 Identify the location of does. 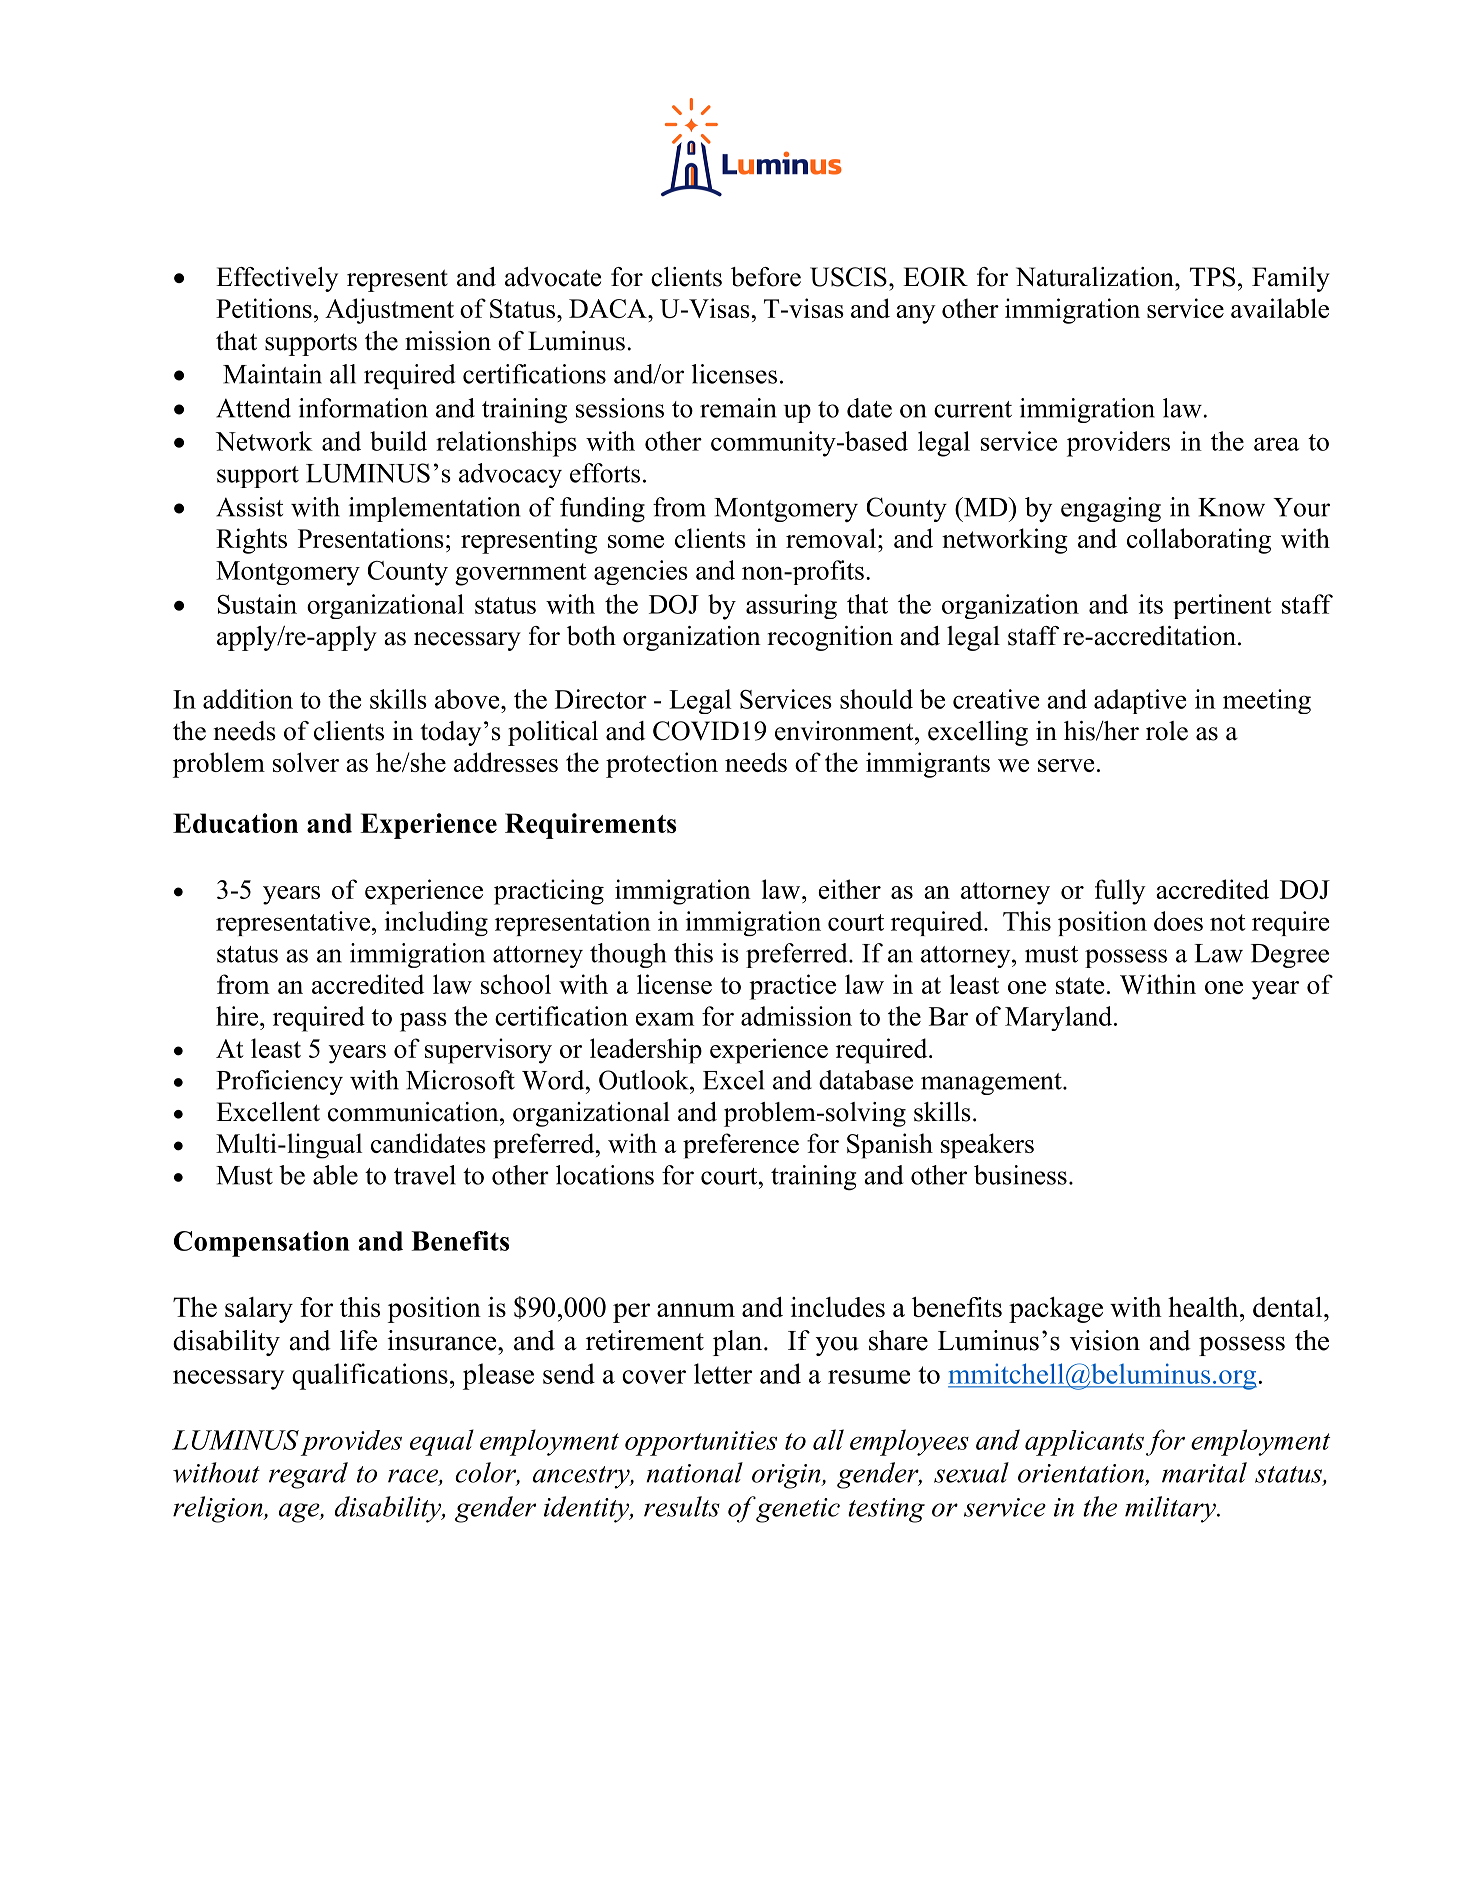
(1178, 921).
